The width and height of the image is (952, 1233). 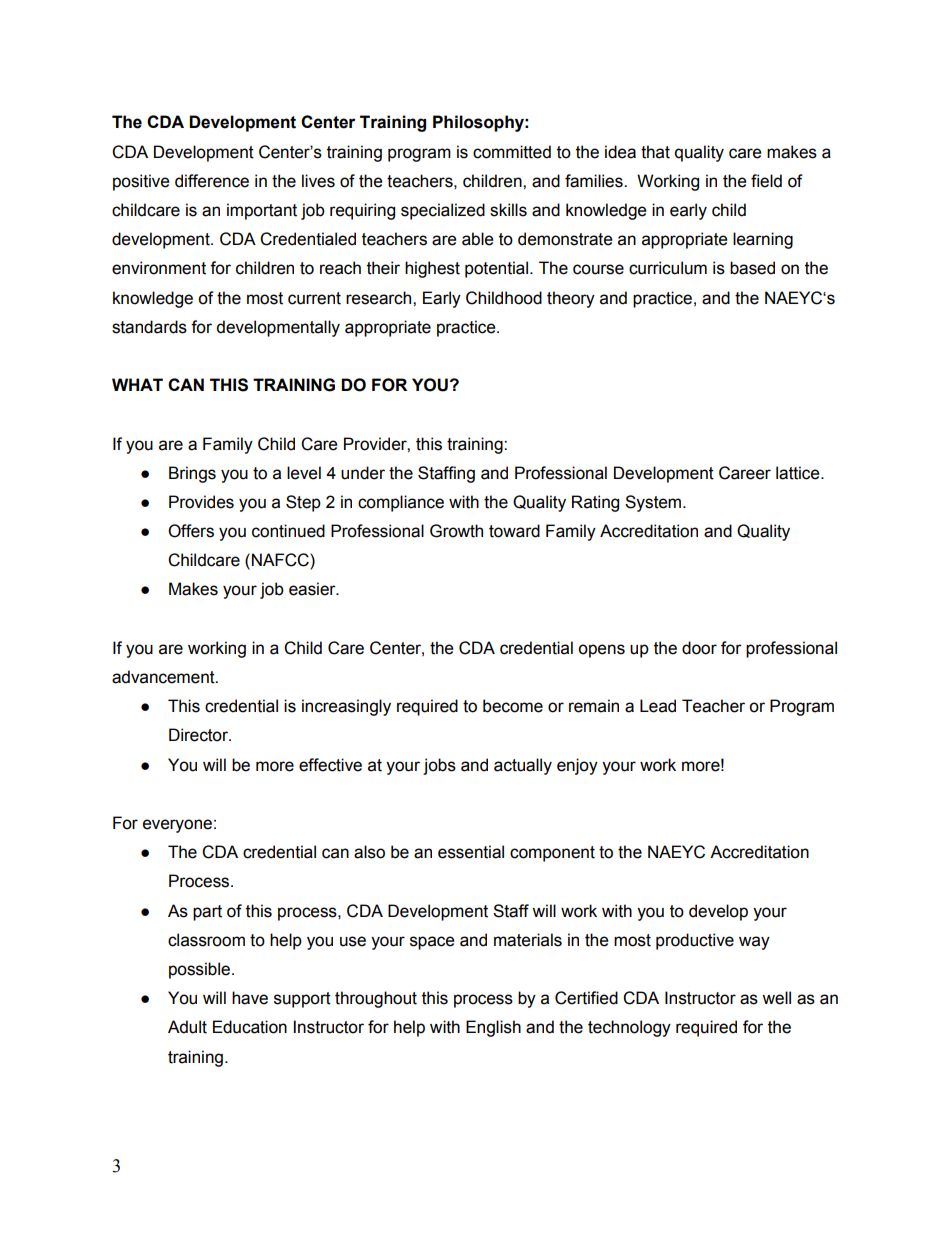 I want to click on compliance, so click(x=401, y=503).
